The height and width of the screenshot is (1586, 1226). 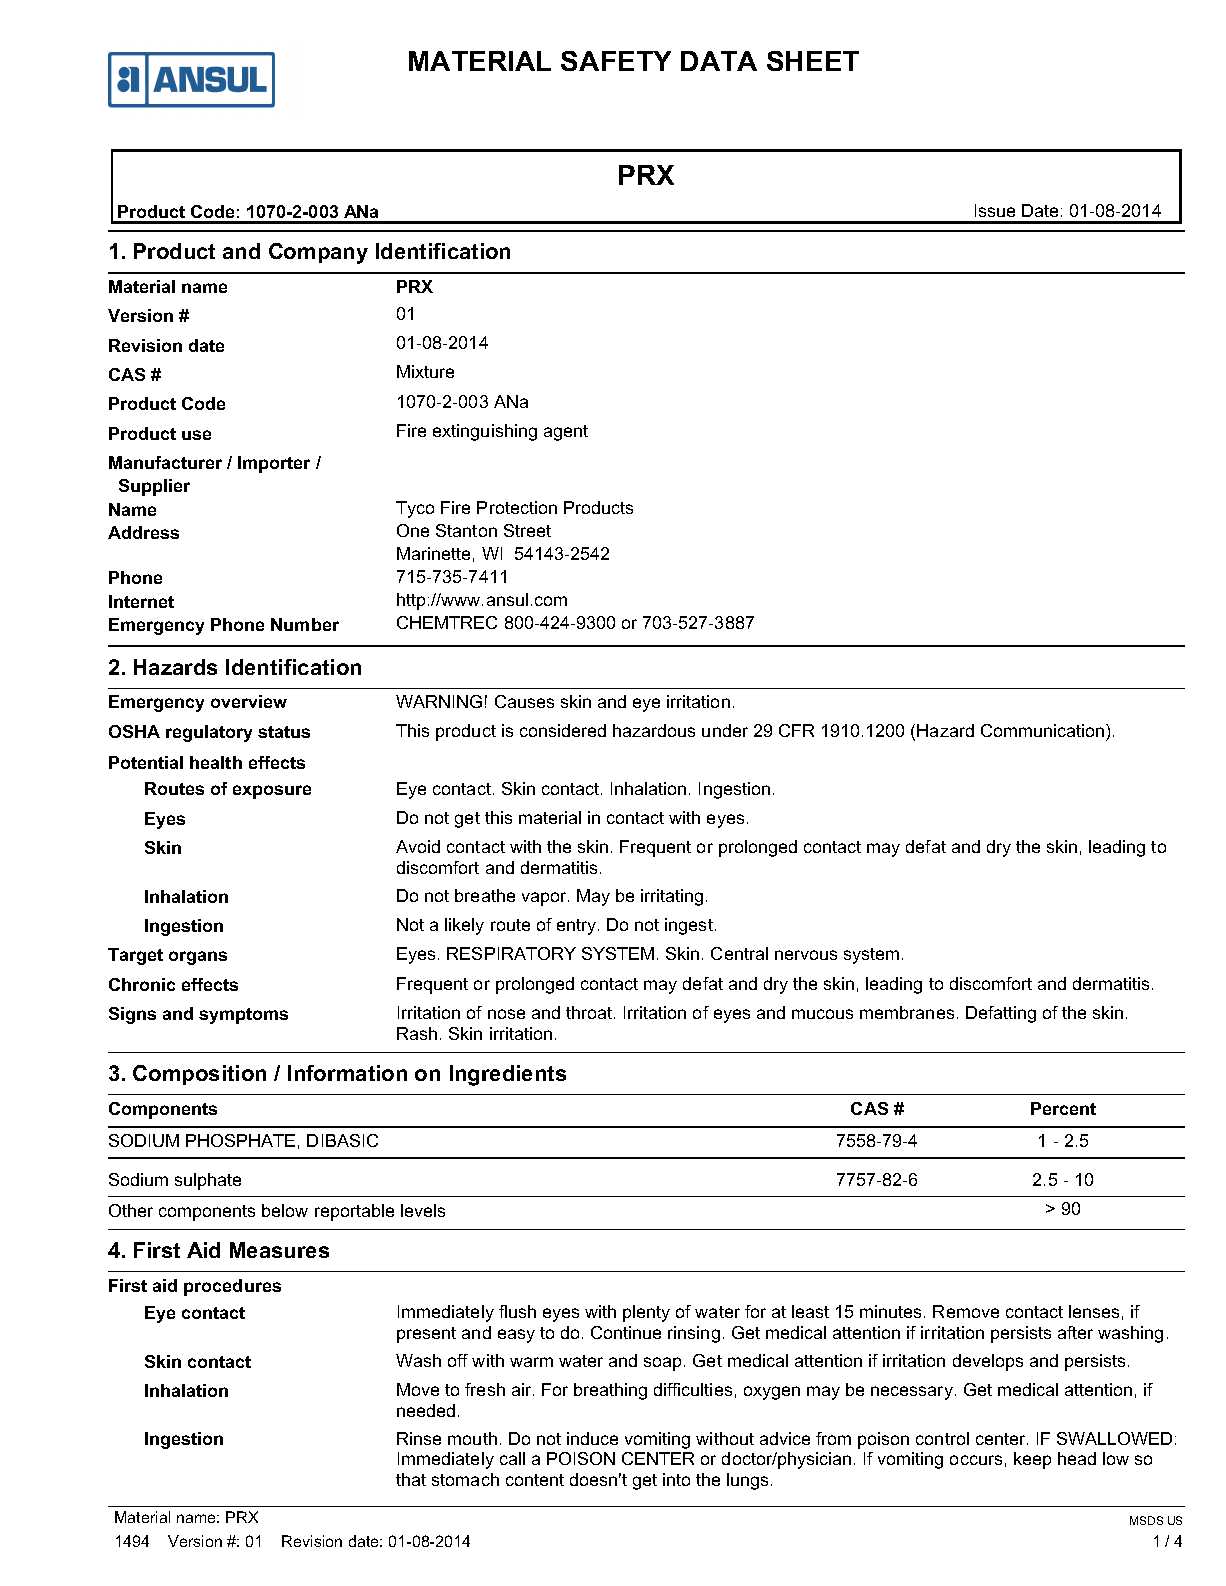 I want to click on Communication, so click(x=1044, y=730).
